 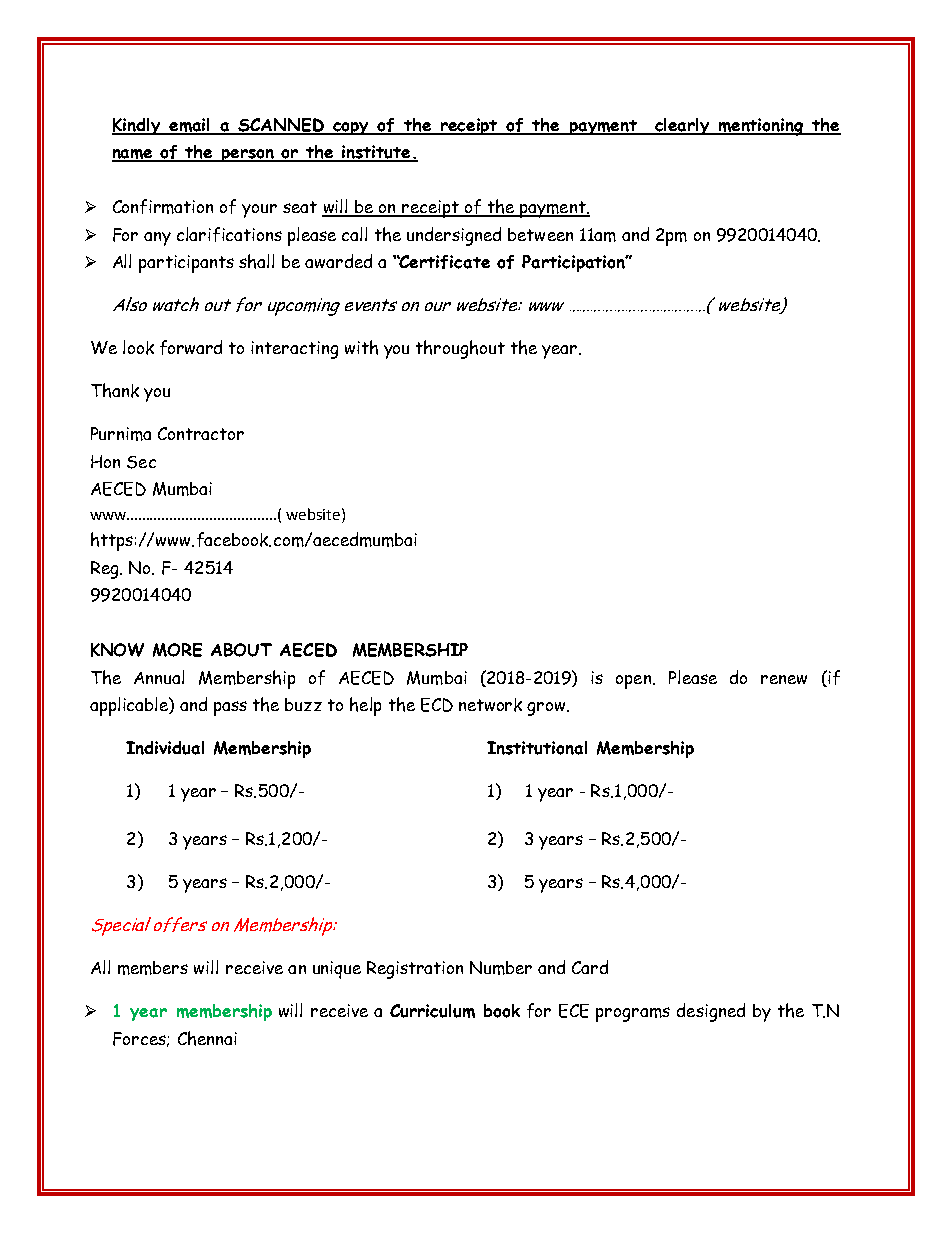 I want to click on MORE, so click(x=177, y=650).
